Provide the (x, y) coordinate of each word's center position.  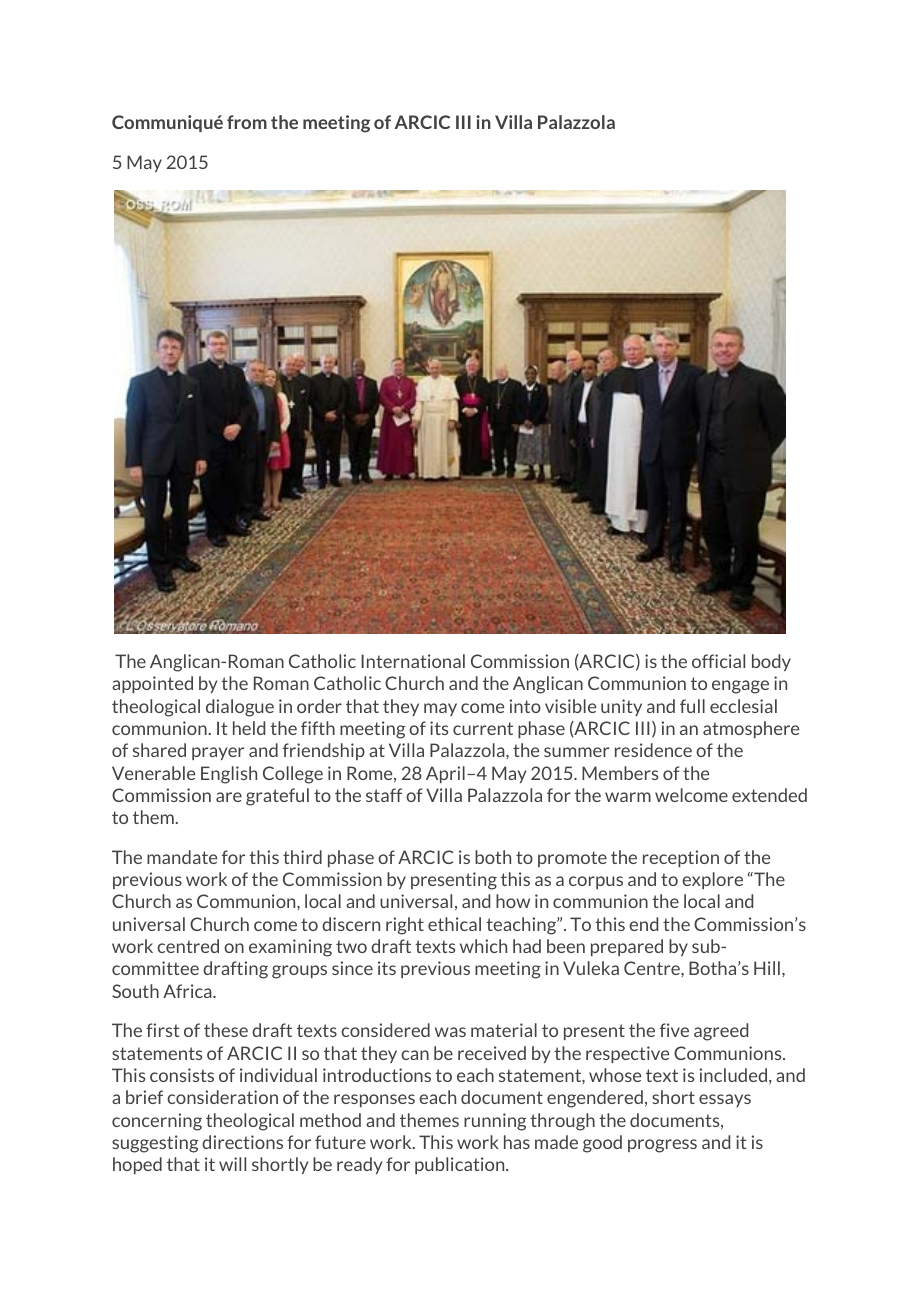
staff (384, 795)
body (771, 662)
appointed (152, 684)
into (525, 706)
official (718, 661)
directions (242, 1142)
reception (681, 858)
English (229, 775)
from (247, 122)
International (413, 661)
